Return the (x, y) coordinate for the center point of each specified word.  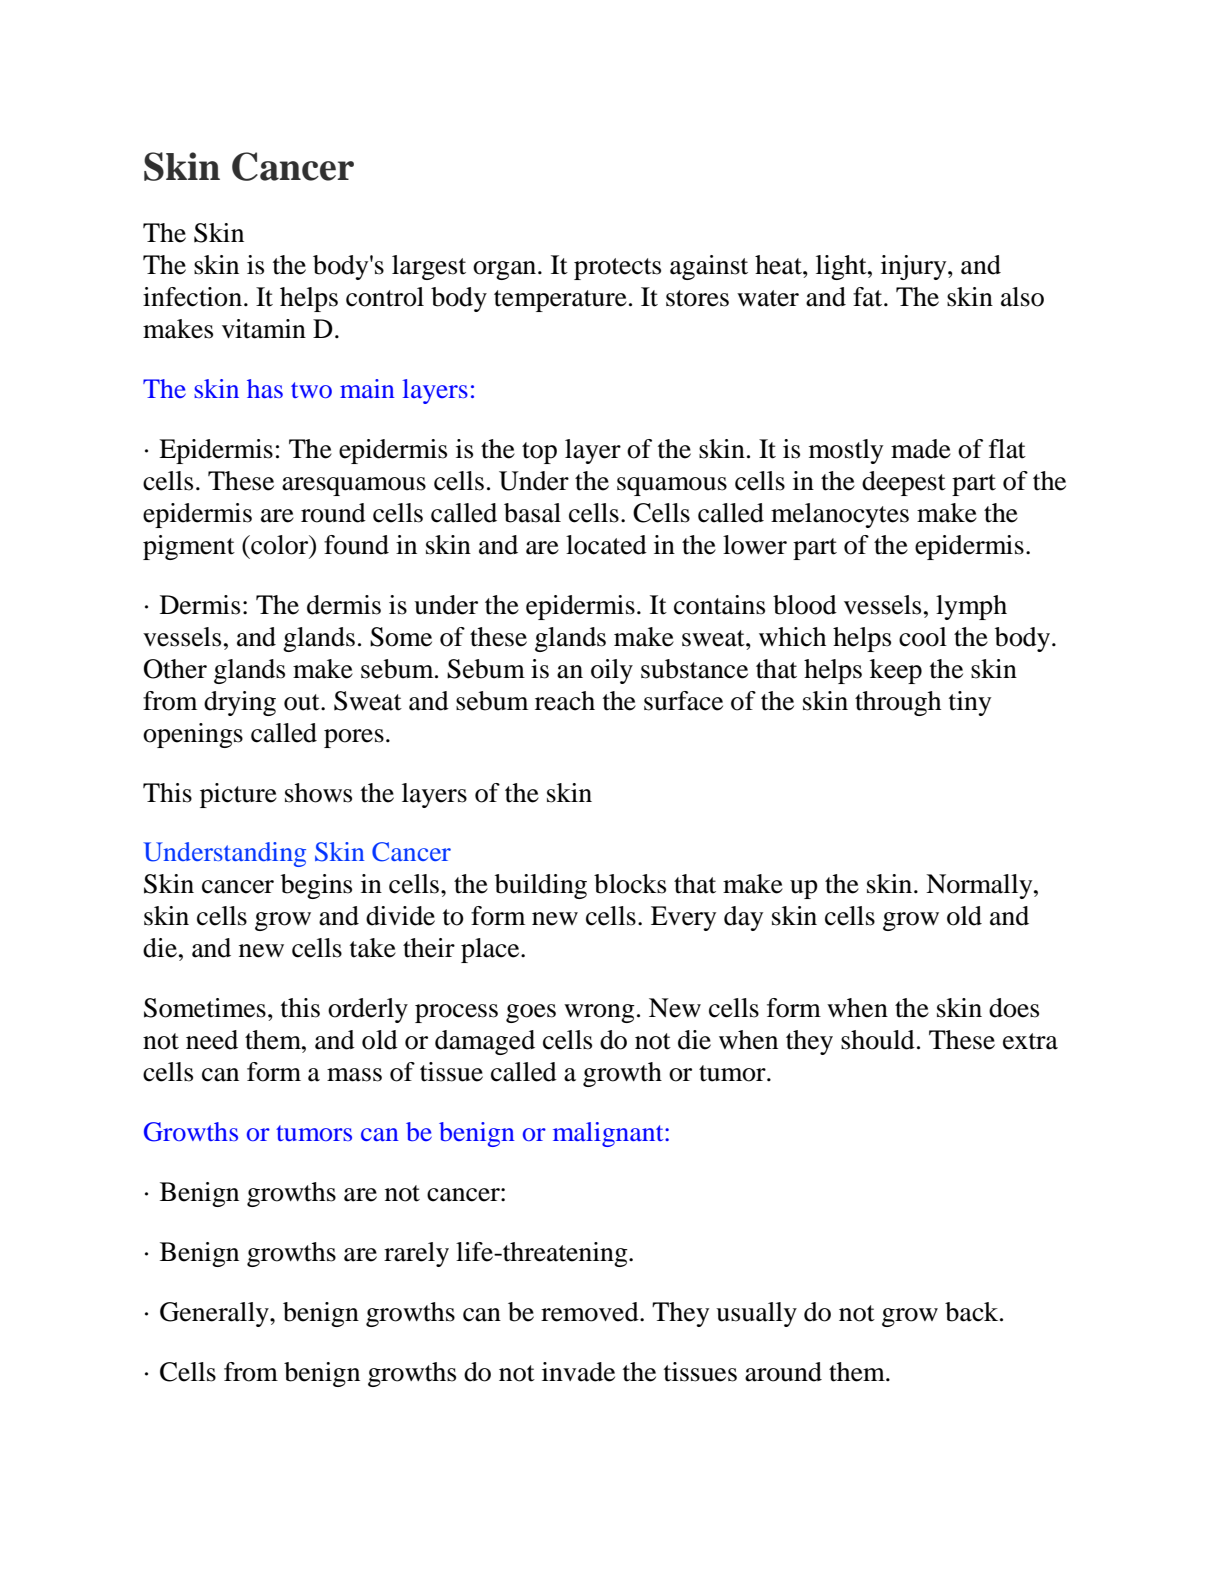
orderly (368, 1010)
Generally (215, 1314)
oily (612, 671)
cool (923, 637)
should (878, 1040)
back (973, 1312)
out (303, 702)
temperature (560, 301)
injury (915, 267)
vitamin (264, 329)
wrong (599, 1013)
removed (591, 1312)
